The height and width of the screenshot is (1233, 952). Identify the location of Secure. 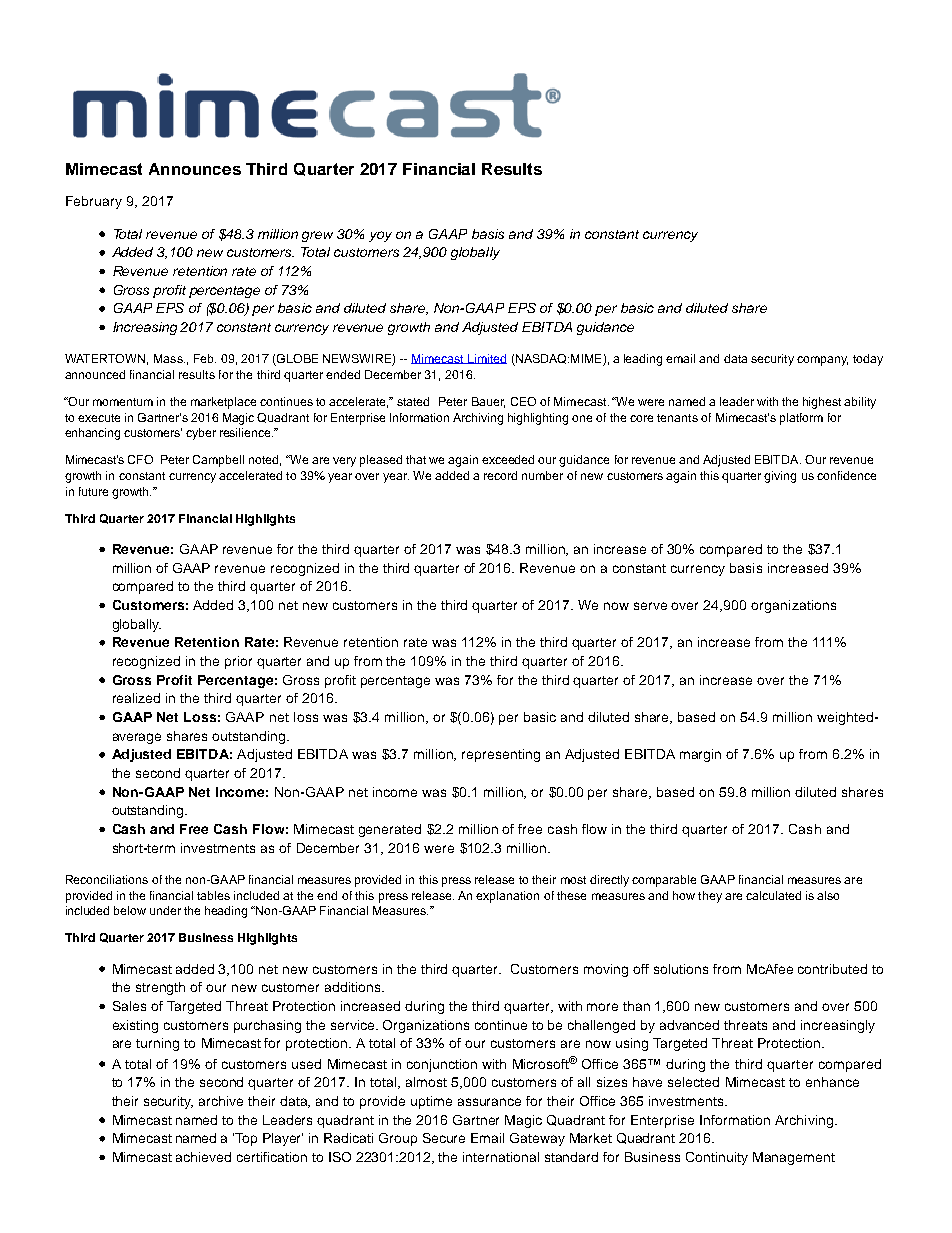
(444, 1138).
